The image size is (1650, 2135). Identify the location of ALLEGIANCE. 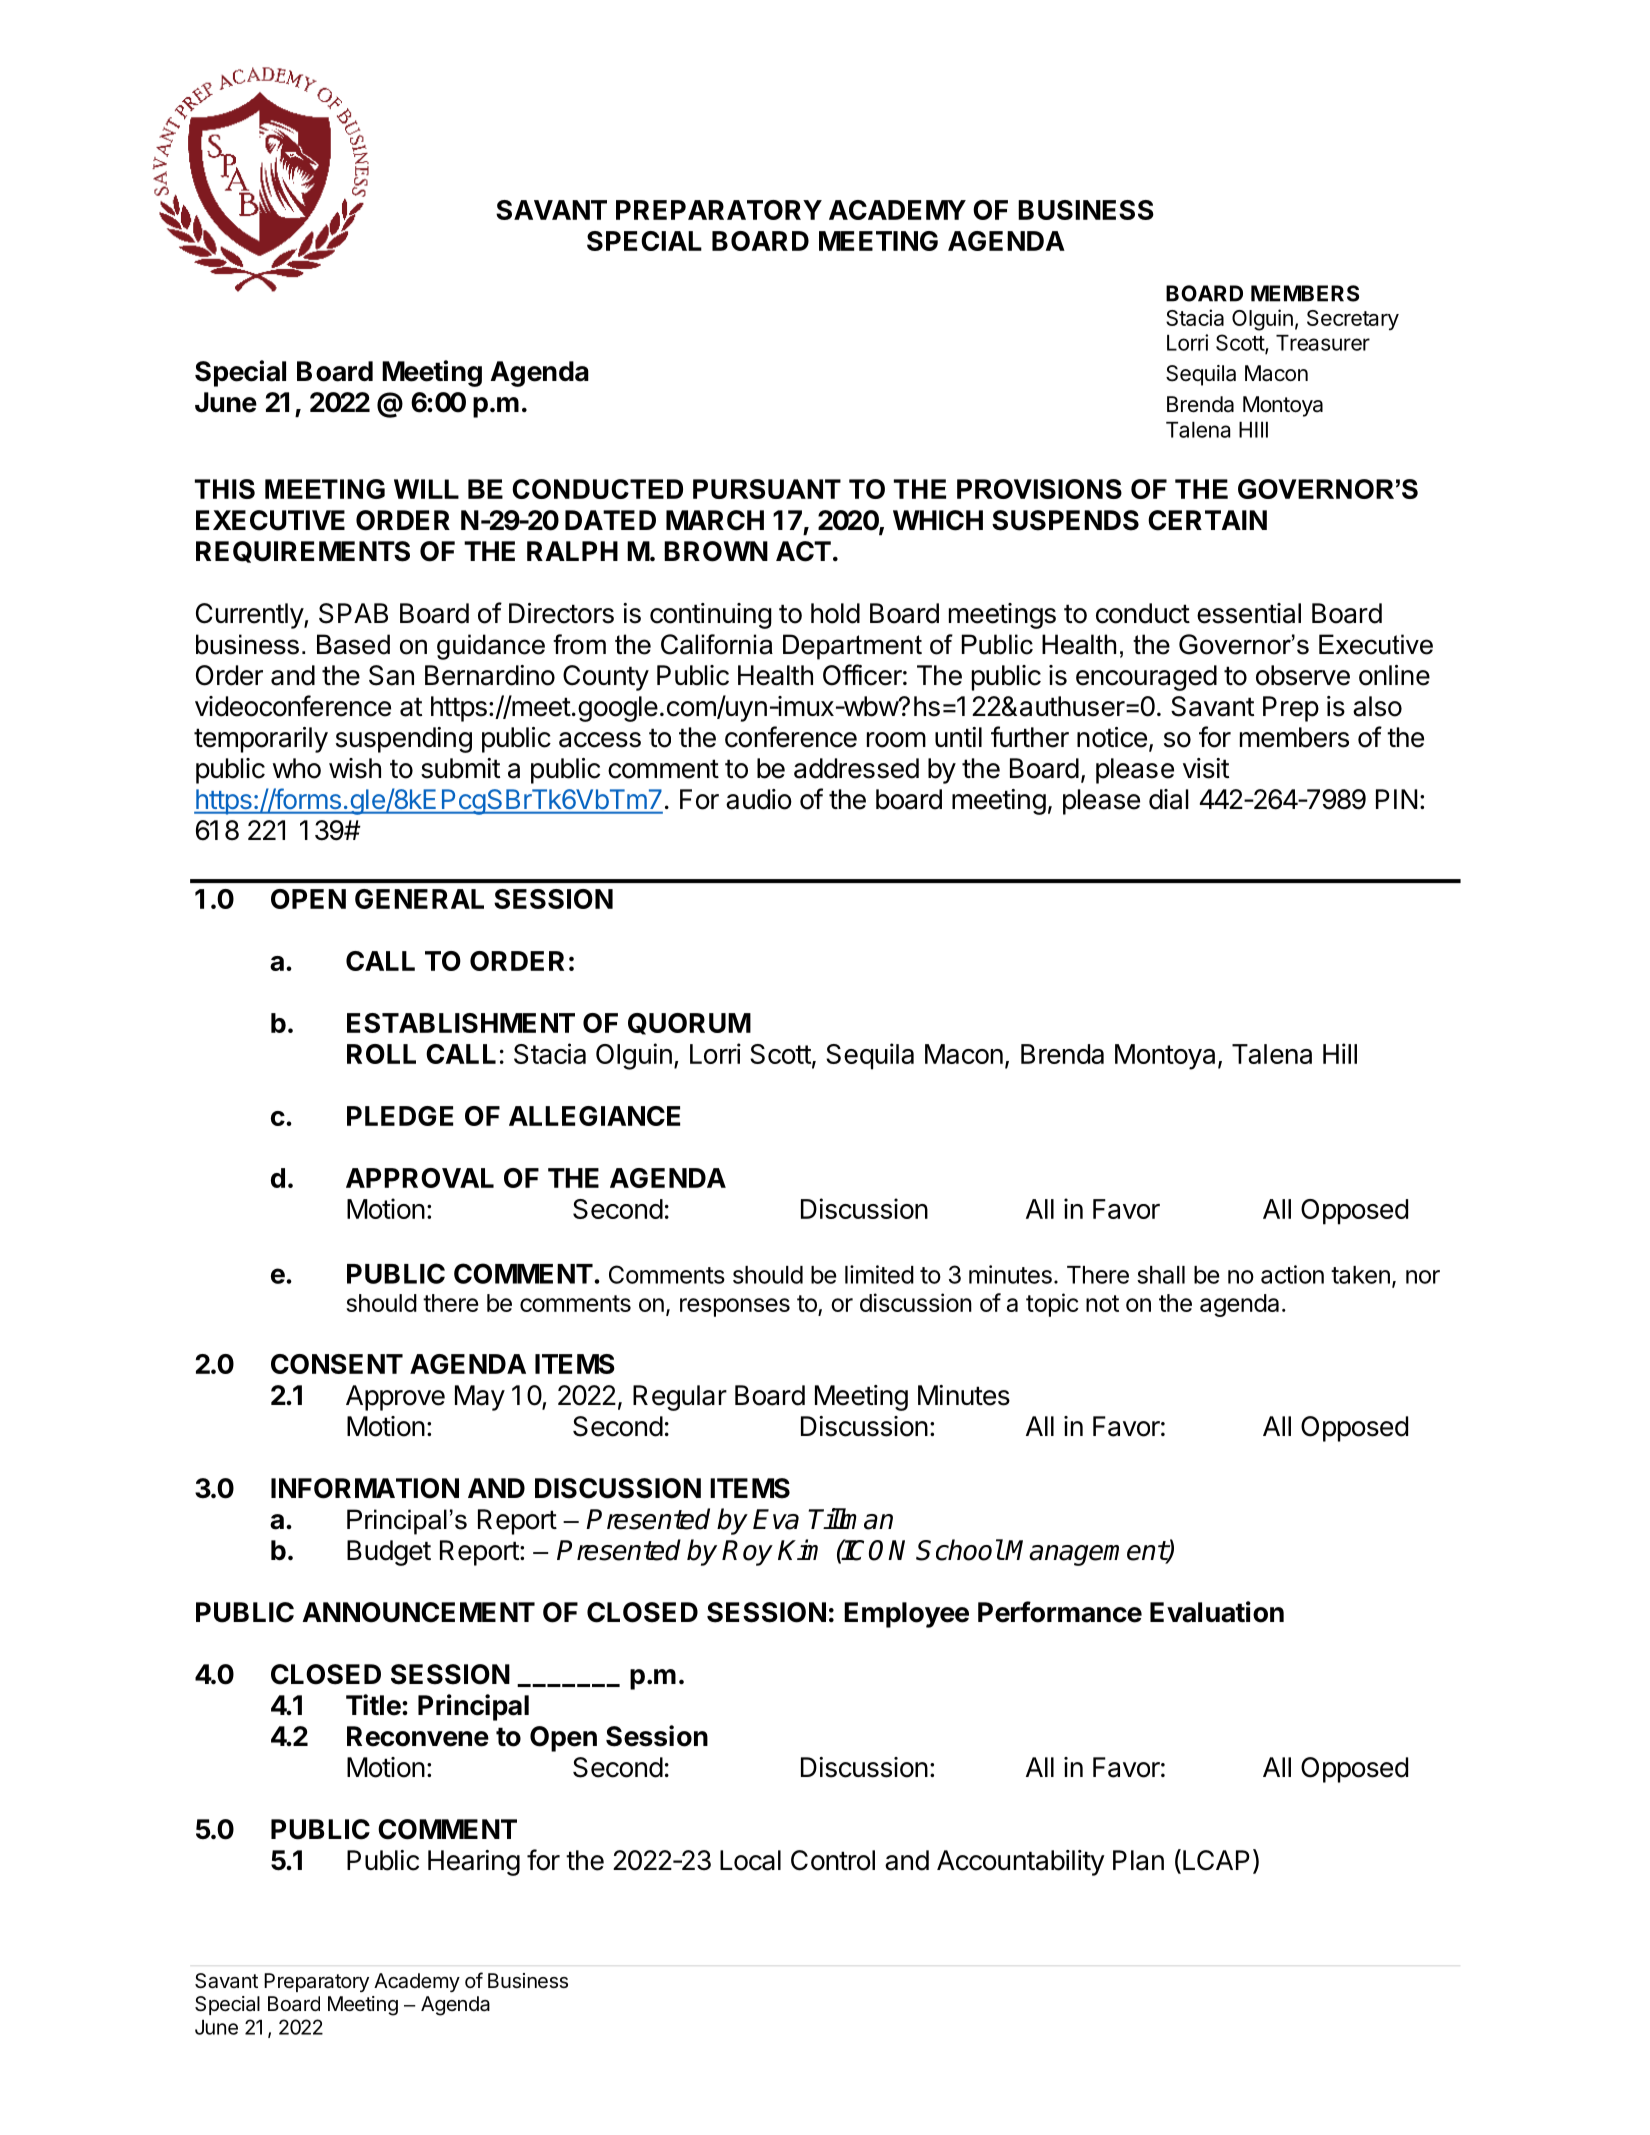
(594, 1116).
